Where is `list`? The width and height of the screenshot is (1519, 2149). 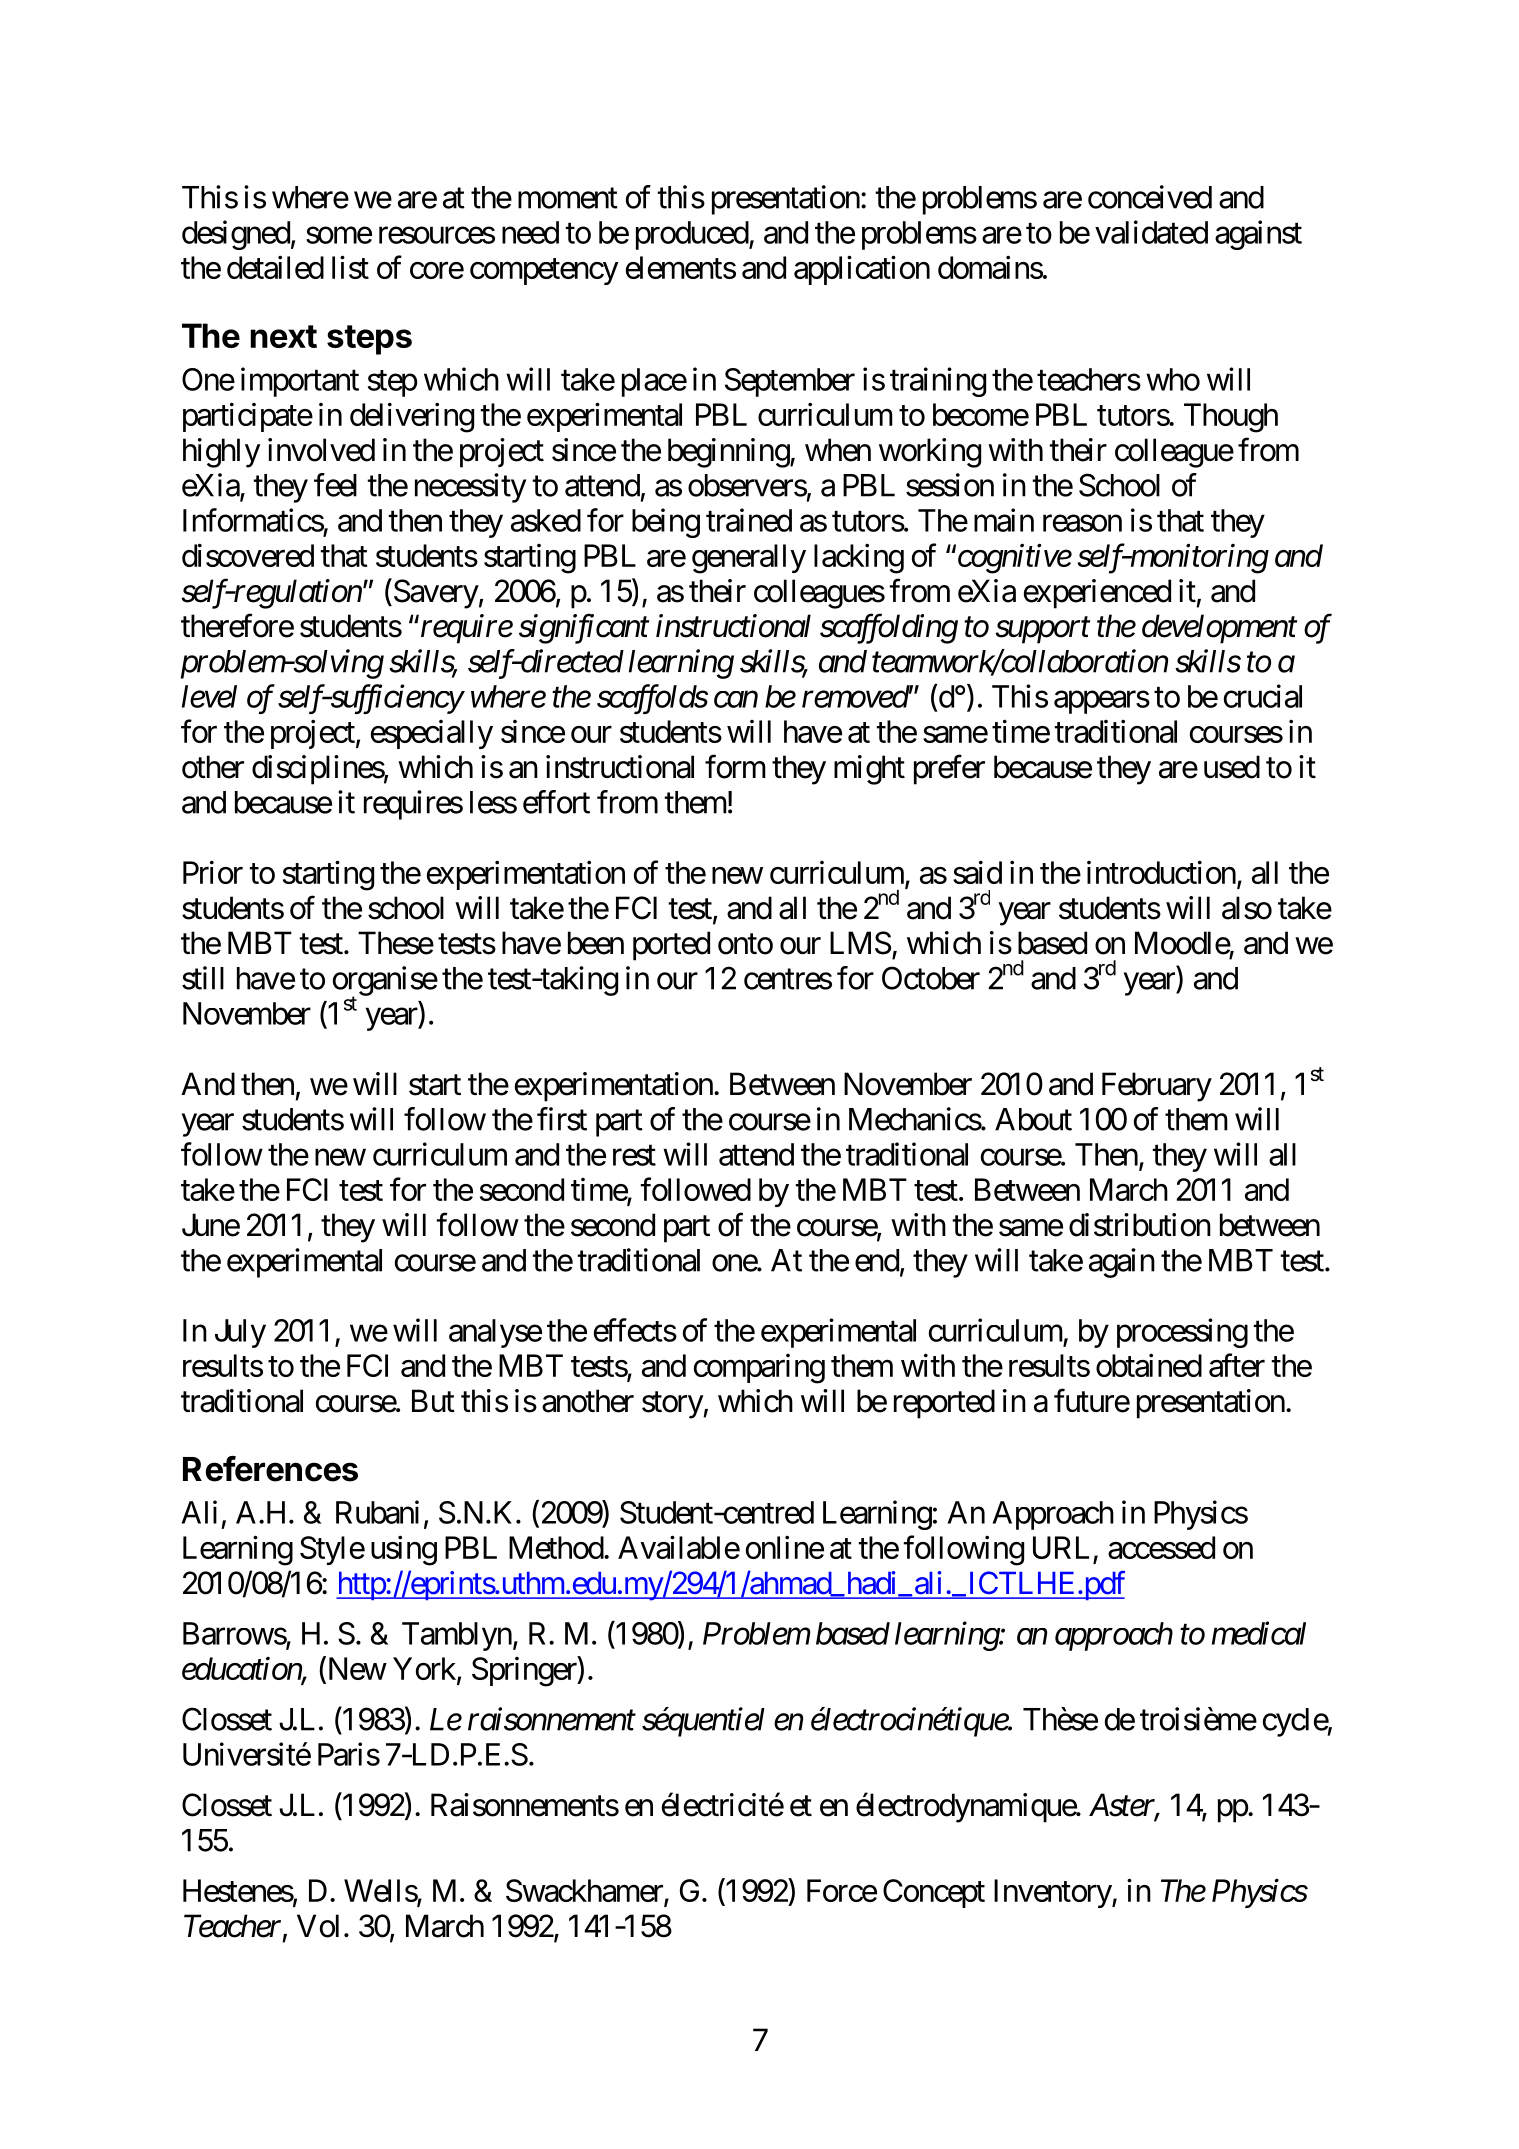 list is located at coordinates (350, 267).
